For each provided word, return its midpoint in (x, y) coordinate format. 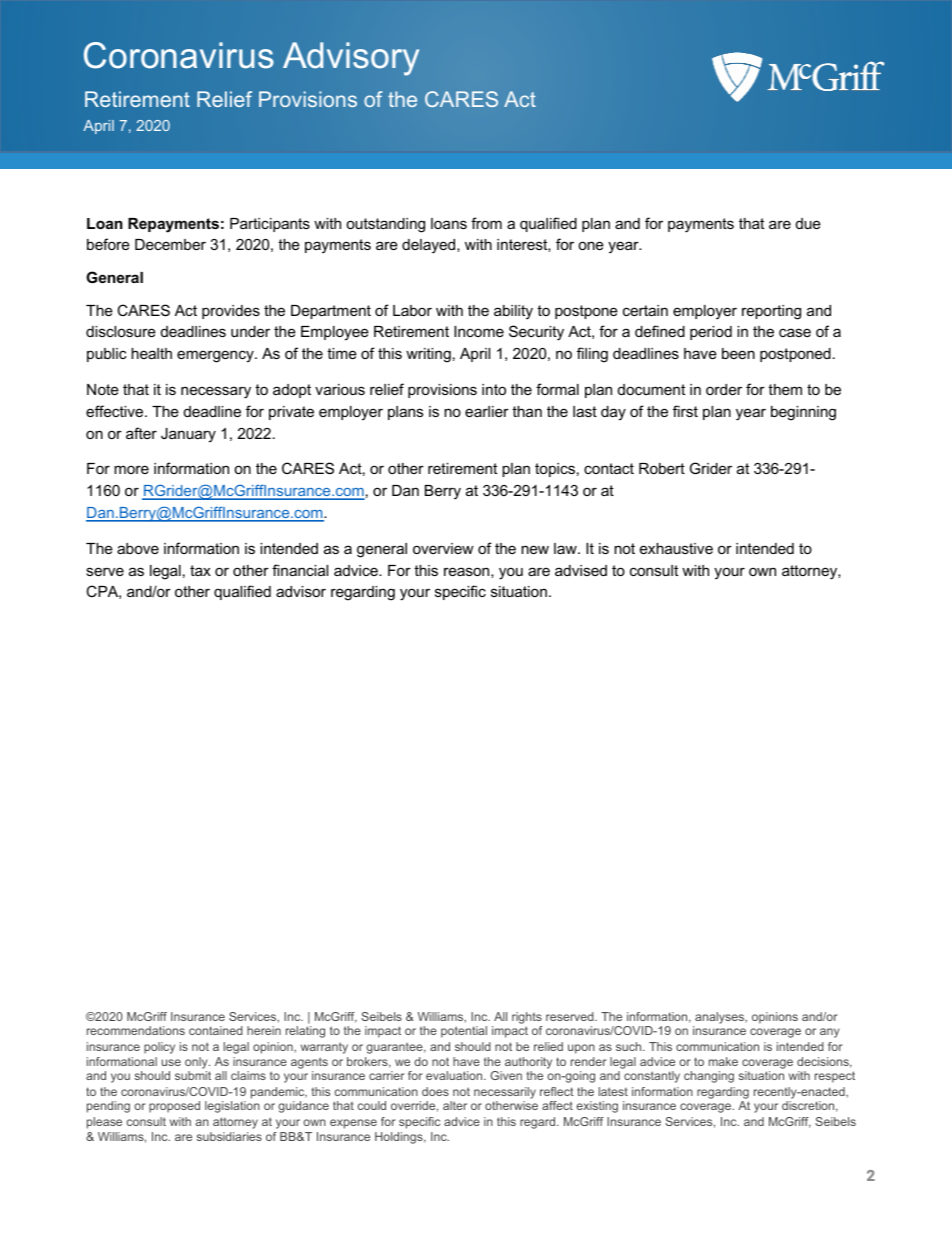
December (170, 244)
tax (200, 570)
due (808, 223)
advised (581, 570)
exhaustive (676, 548)
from (486, 223)
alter (455, 1105)
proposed (174, 1107)
